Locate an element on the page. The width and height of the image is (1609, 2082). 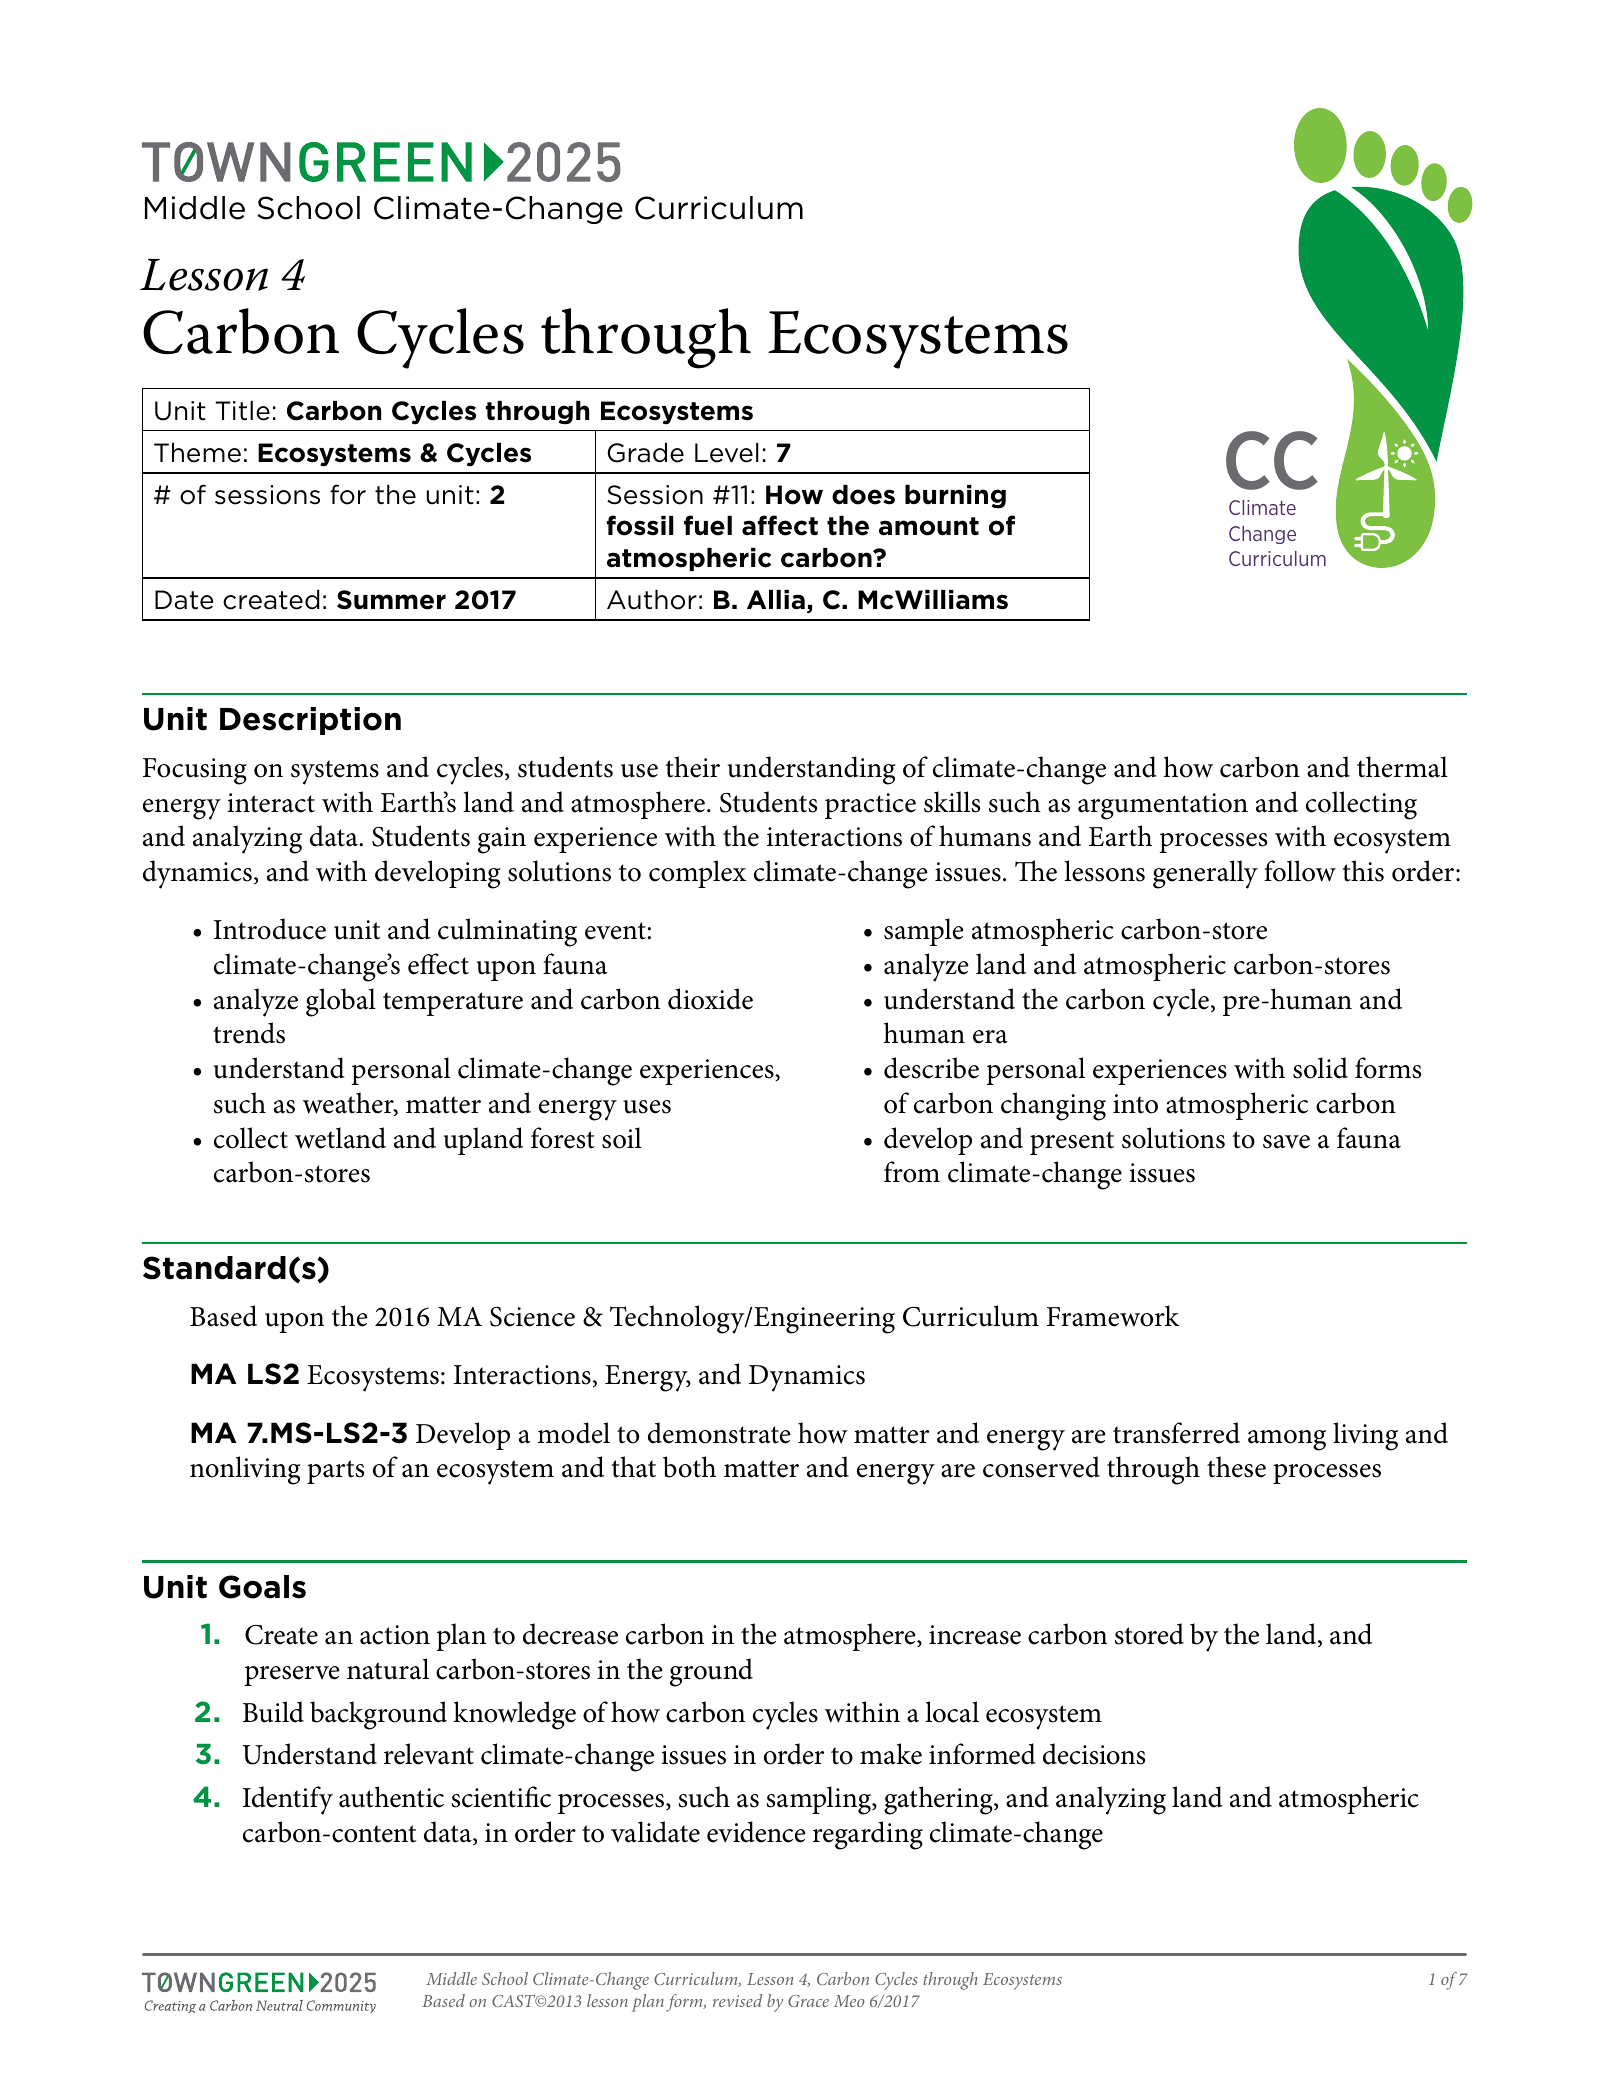
follow is located at coordinates (1300, 871).
